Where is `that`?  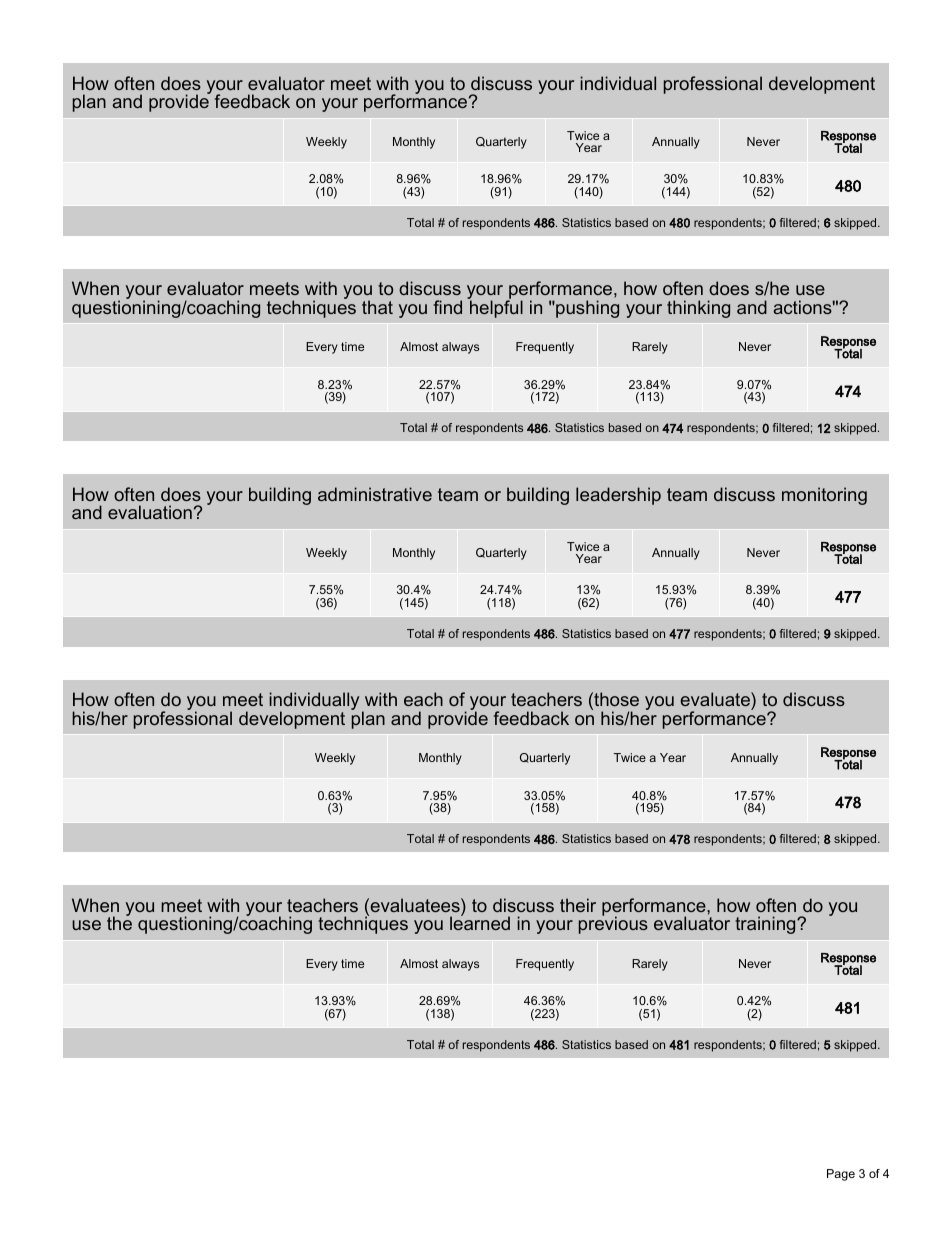 that is located at coordinates (377, 307).
